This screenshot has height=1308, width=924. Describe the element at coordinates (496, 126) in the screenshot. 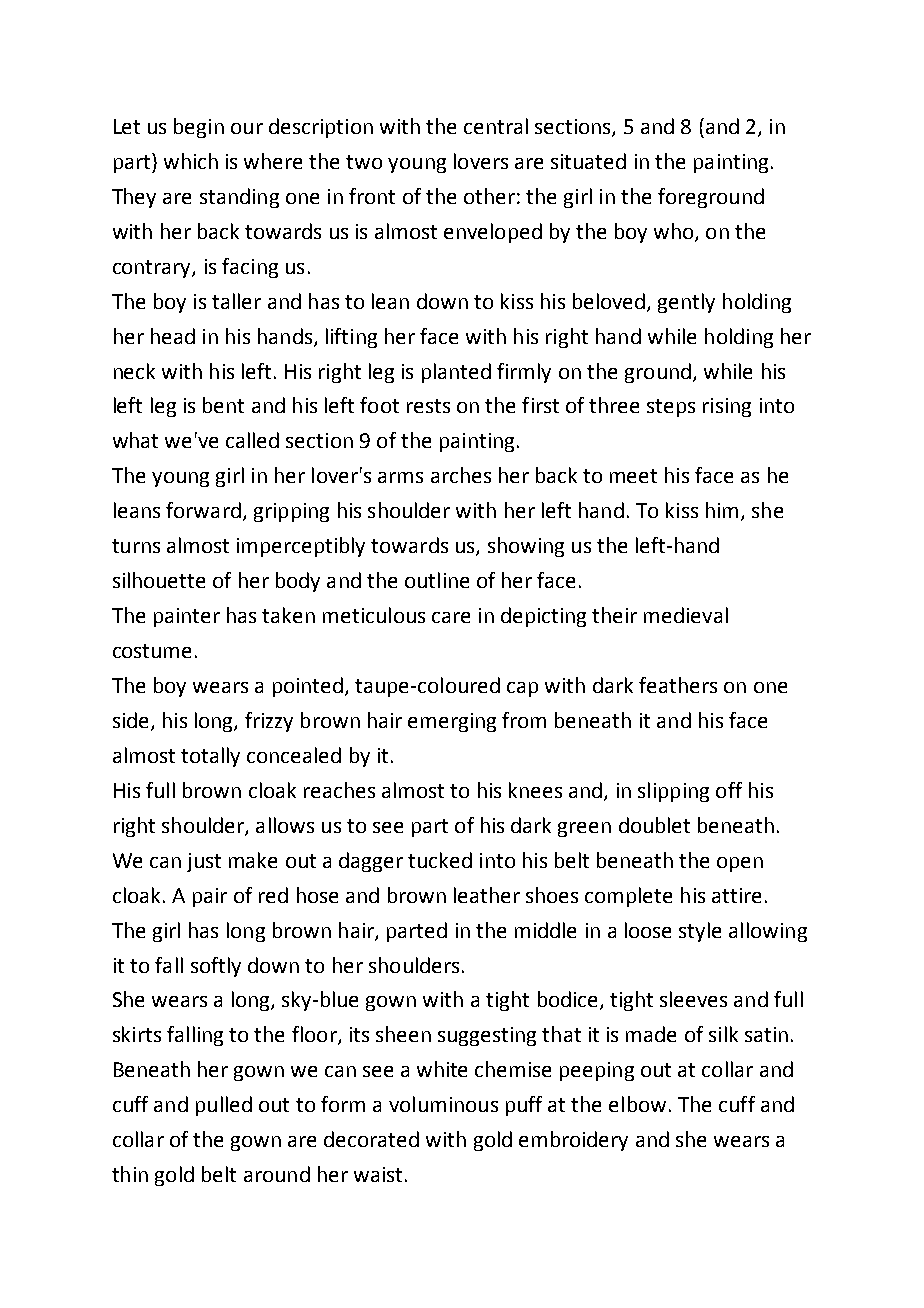

I see `central` at that location.
